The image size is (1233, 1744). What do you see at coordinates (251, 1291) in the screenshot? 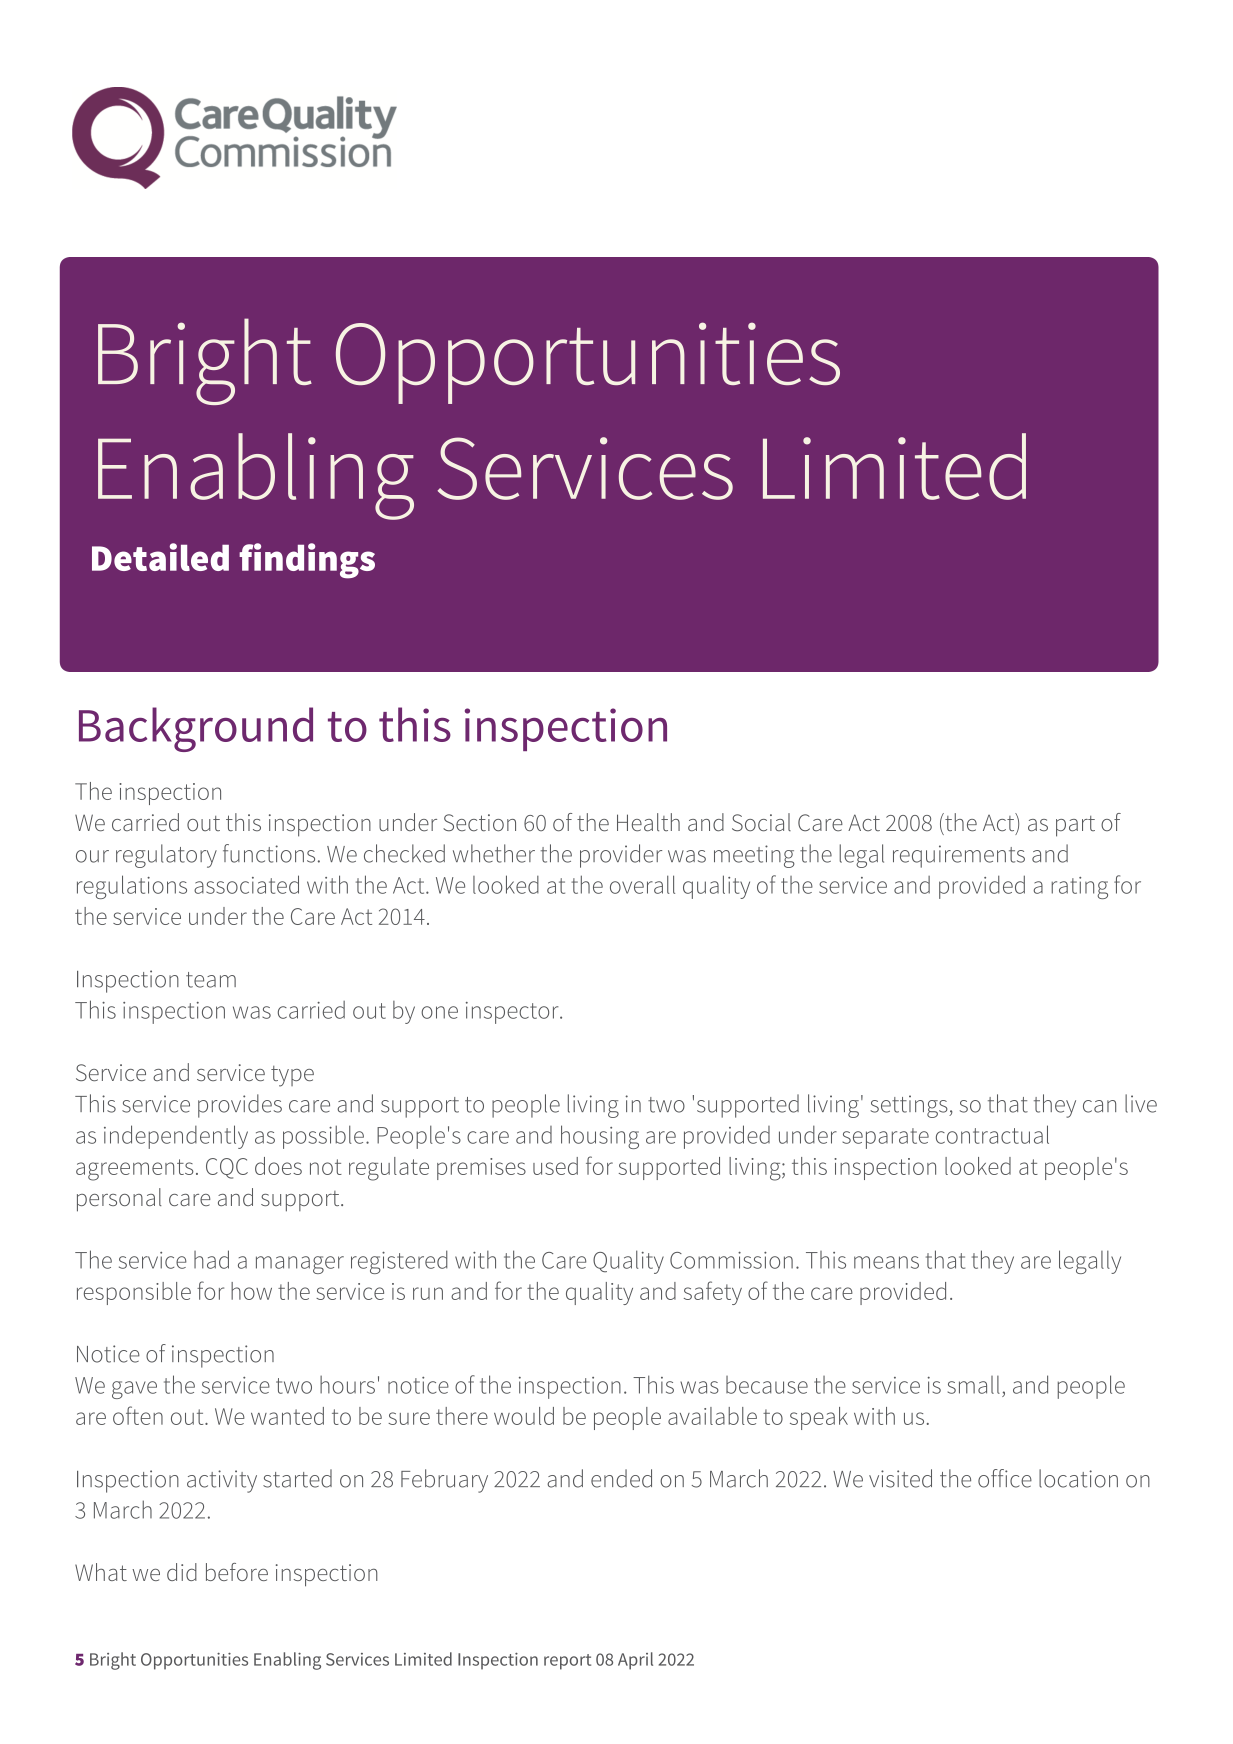
I see `how` at bounding box center [251, 1291].
